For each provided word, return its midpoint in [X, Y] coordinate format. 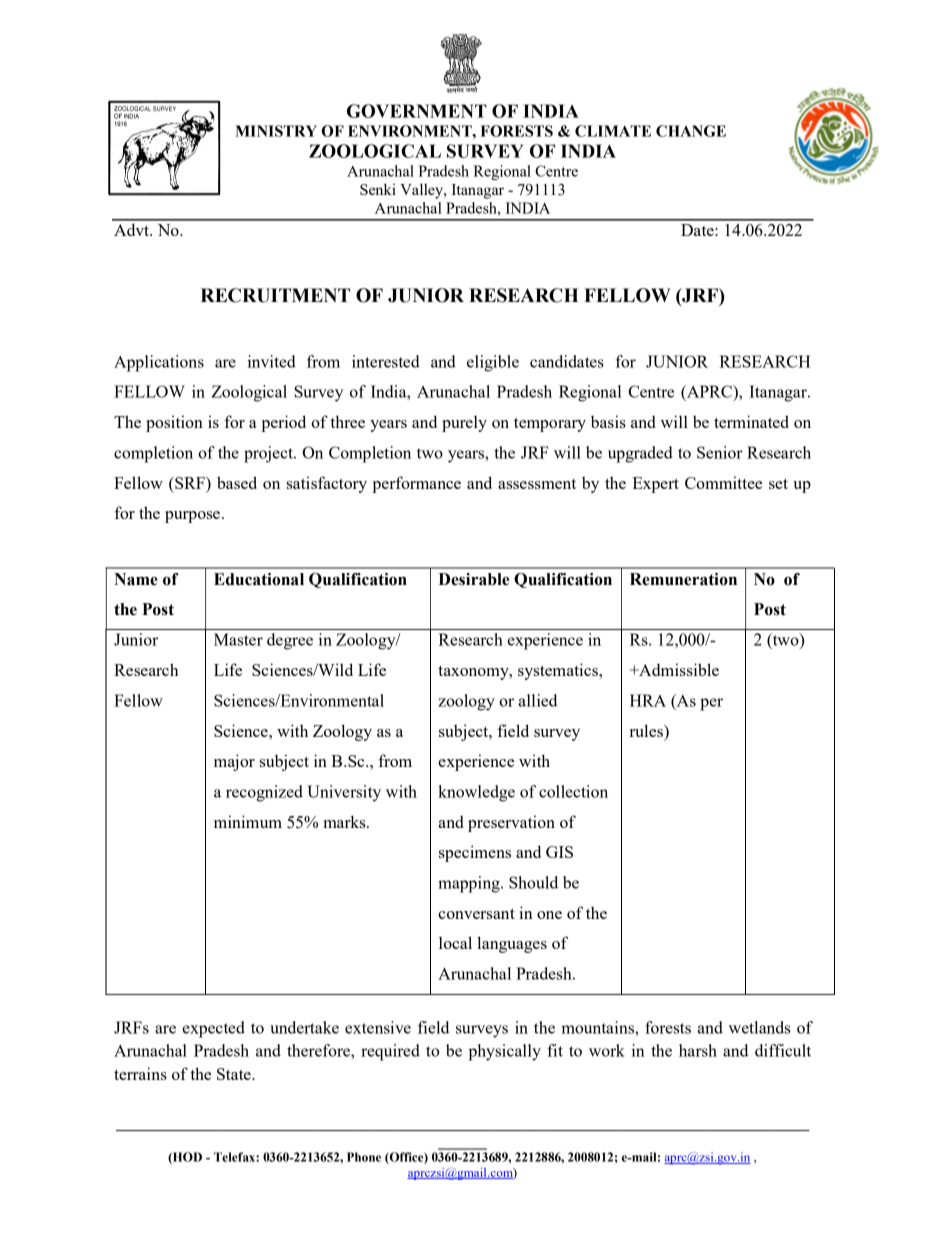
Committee [723, 482]
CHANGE [691, 131]
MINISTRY [276, 131]
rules [647, 730]
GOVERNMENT [417, 111]
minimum [248, 821]
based [237, 482]
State [235, 1074]
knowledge [476, 793]
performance [416, 484]
